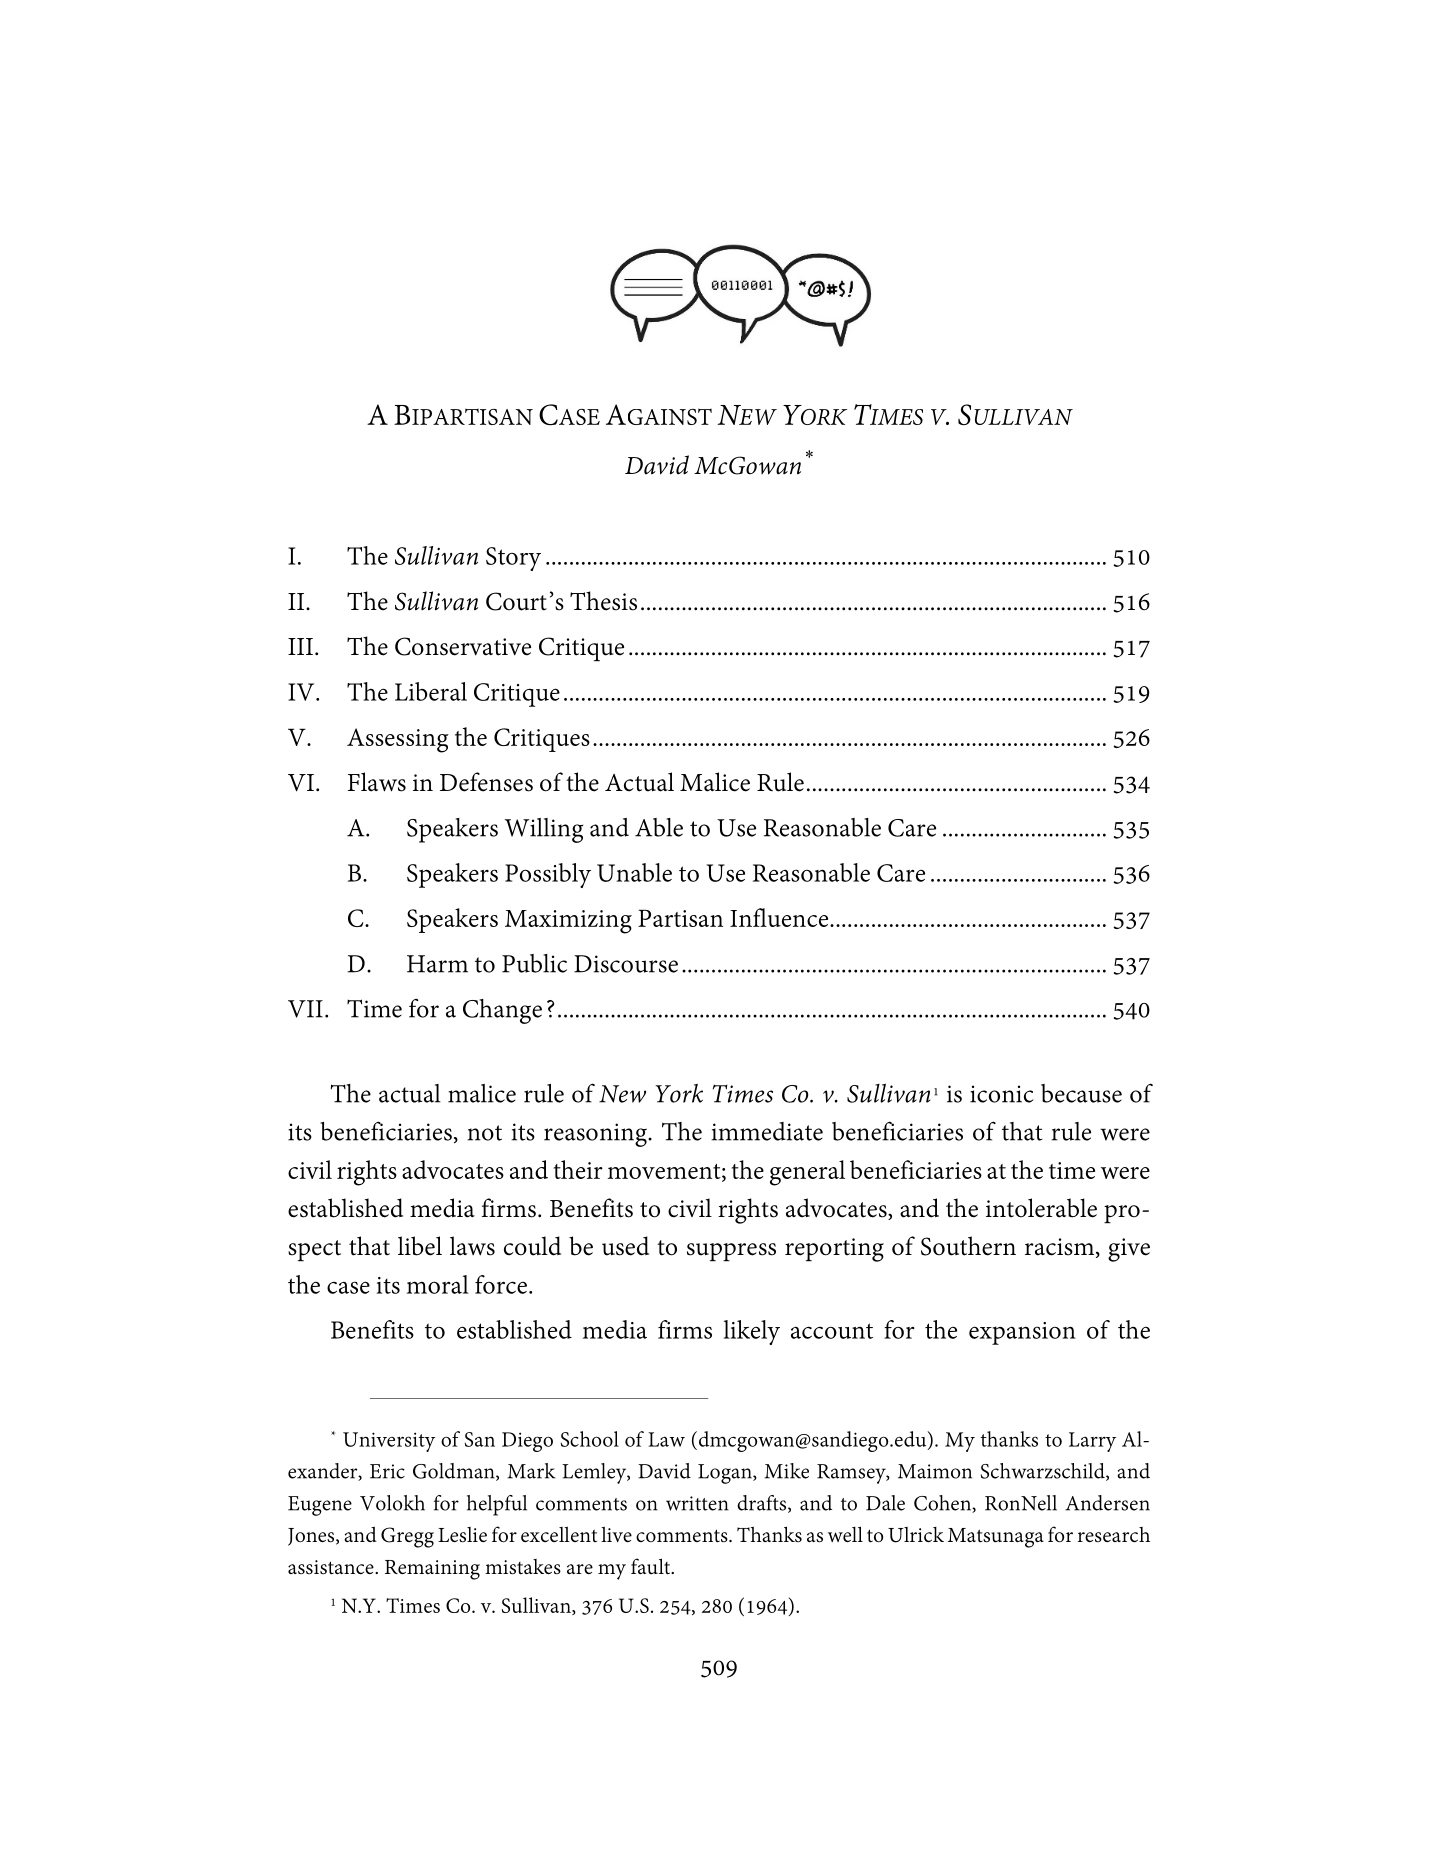 This image has height=1861, width=1438. I want to click on Gregg, so click(407, 1537).
